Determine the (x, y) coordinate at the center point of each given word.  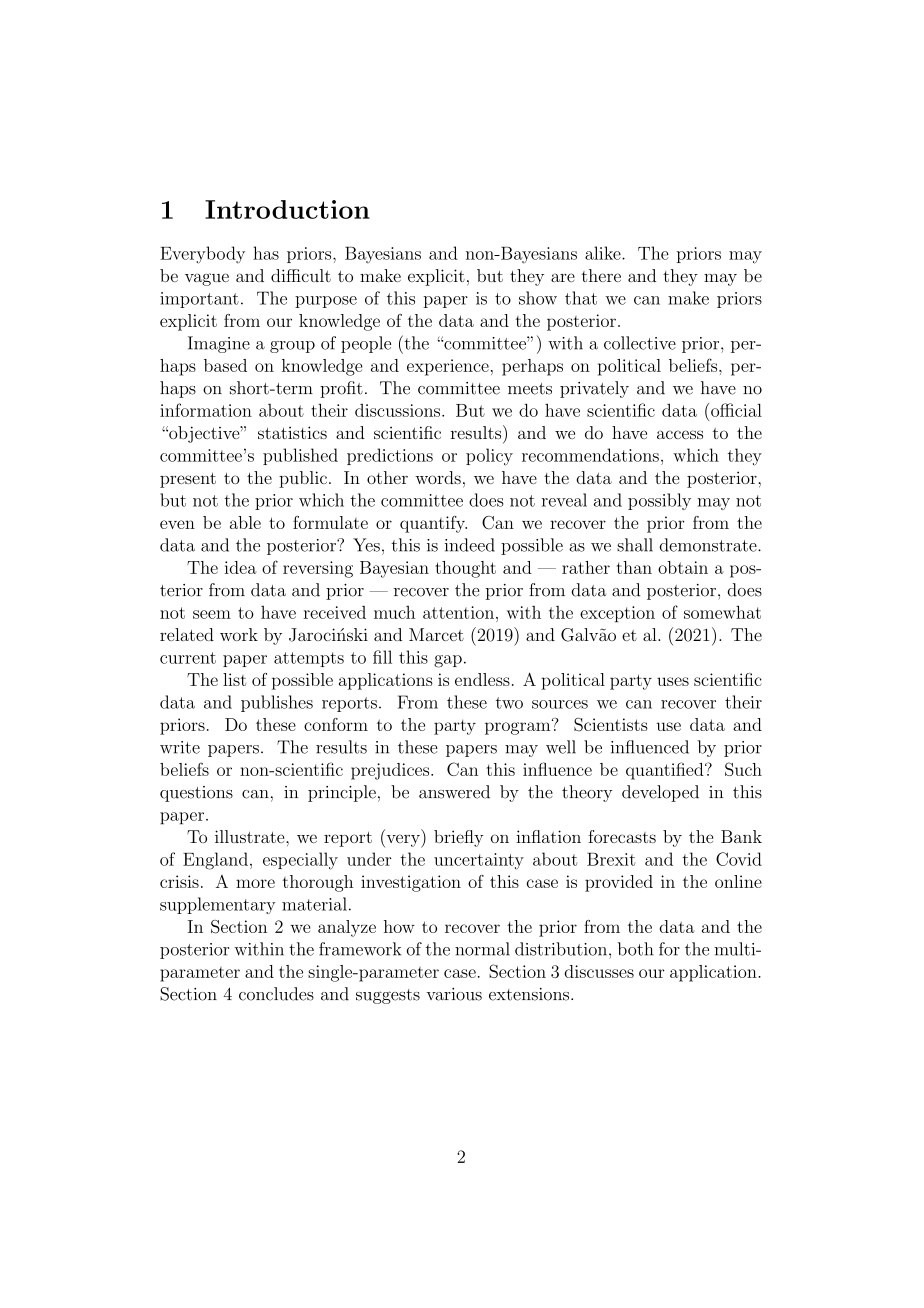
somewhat (722, 612)
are (563, 277)
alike (604, 253)
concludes (276, 994)
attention (458, 612)
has (266, 253)
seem (212, 614)
